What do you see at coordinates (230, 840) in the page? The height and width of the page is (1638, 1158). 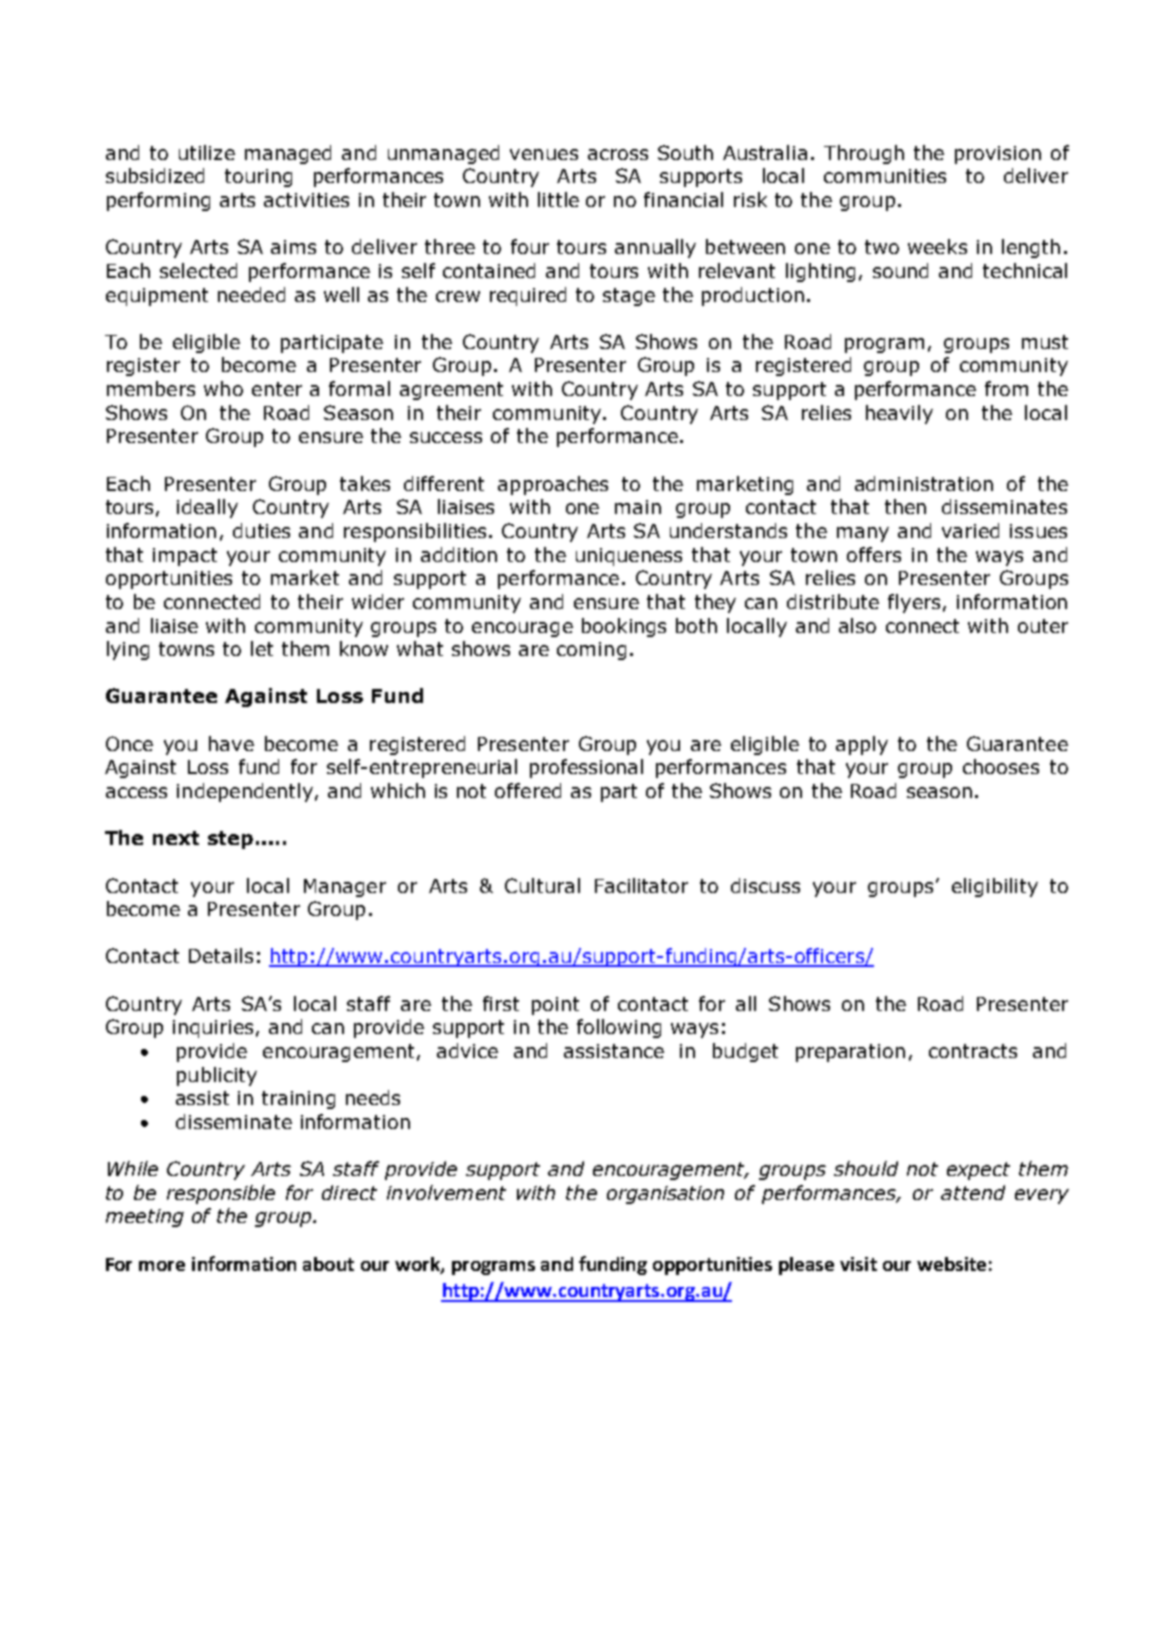 I see `step` at bounding box center [230, 840].
